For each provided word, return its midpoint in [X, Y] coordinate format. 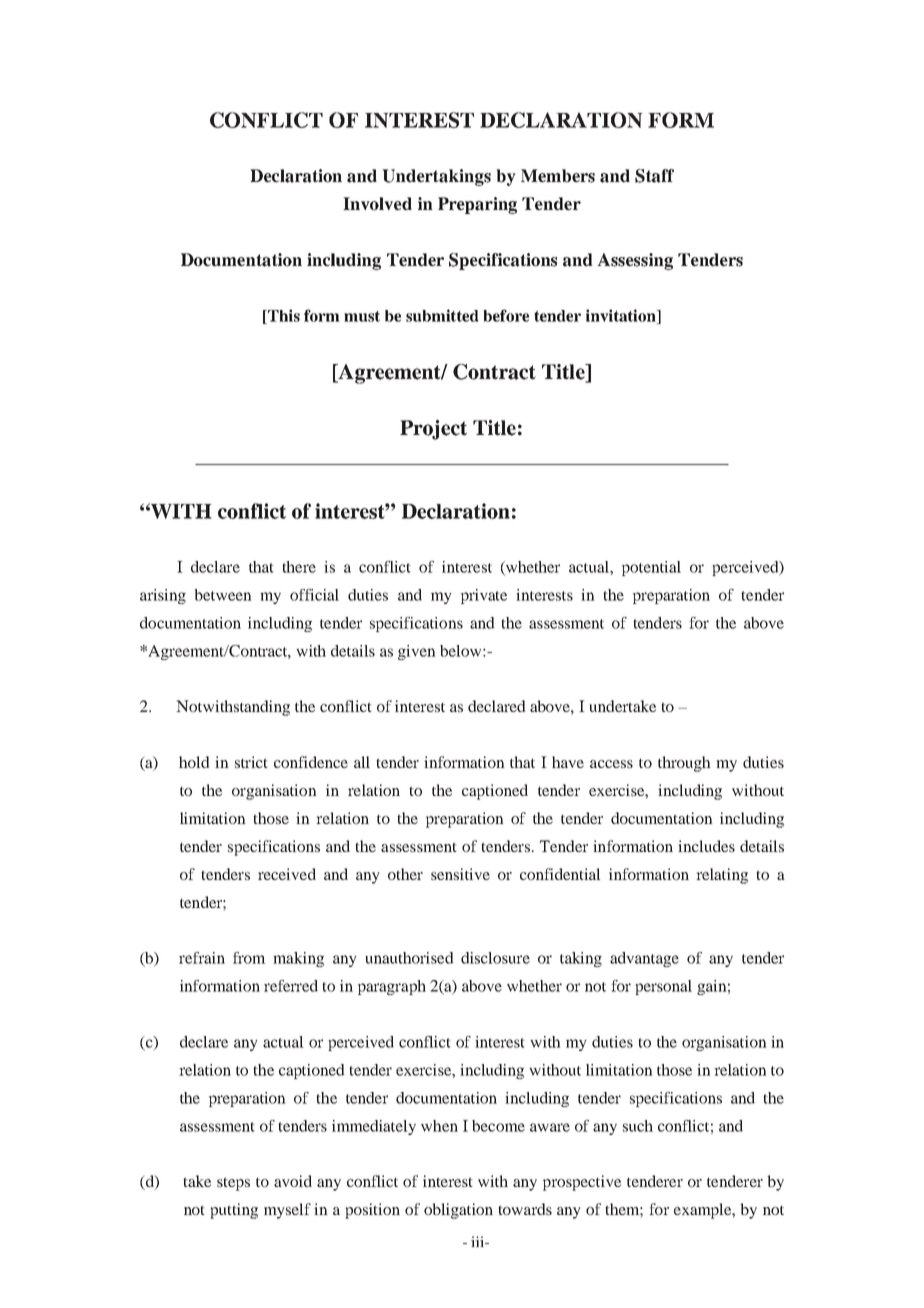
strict [251, 762]
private [484, 596]
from [249, 958]
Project [433, 430]
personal [663, 987]
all [362, 762]
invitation [622, 316]
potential [651, 568]
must [362, 316]
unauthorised [409, 958]
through [684, 764]
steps [233, 1184]
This [283, 316]
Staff [654, 176]
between [223, 595]
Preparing [477, 205]
